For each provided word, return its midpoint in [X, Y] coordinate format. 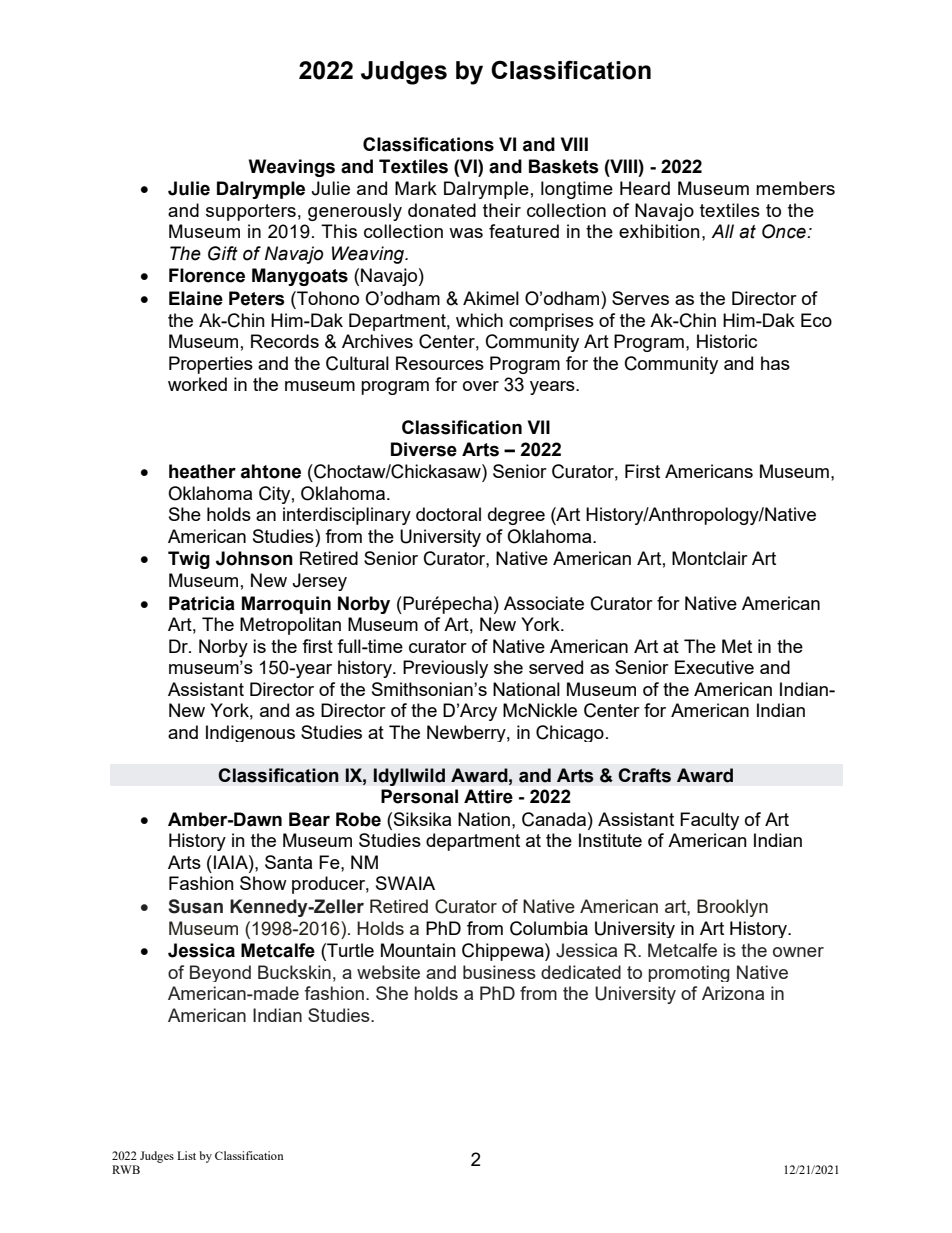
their [502, 210]
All [722, 231]
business [499, 972]
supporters [251, 212]
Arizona [733, 993]
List [186, 1155]
